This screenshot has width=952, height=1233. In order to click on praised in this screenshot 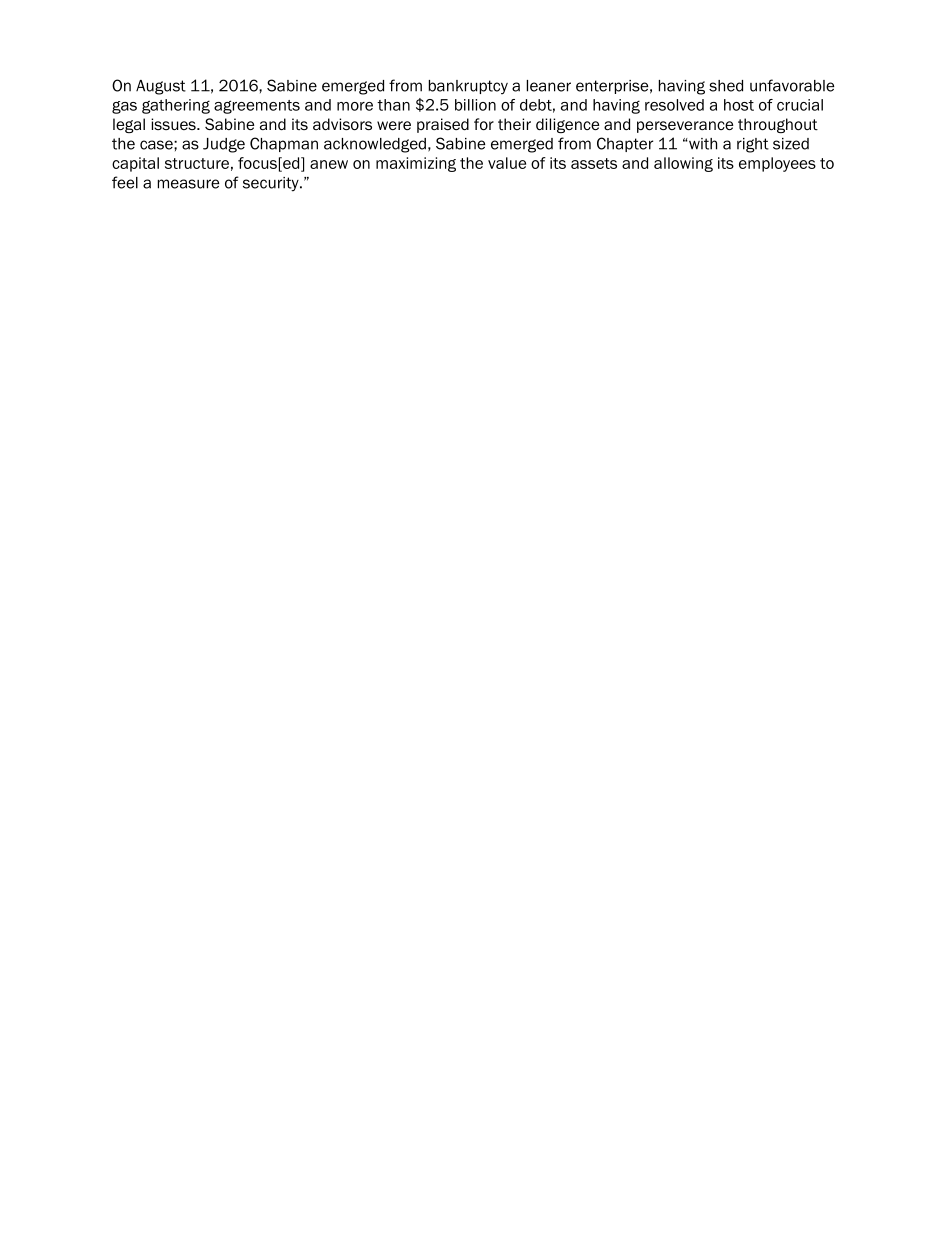, I will do `click(443, 125)`.
